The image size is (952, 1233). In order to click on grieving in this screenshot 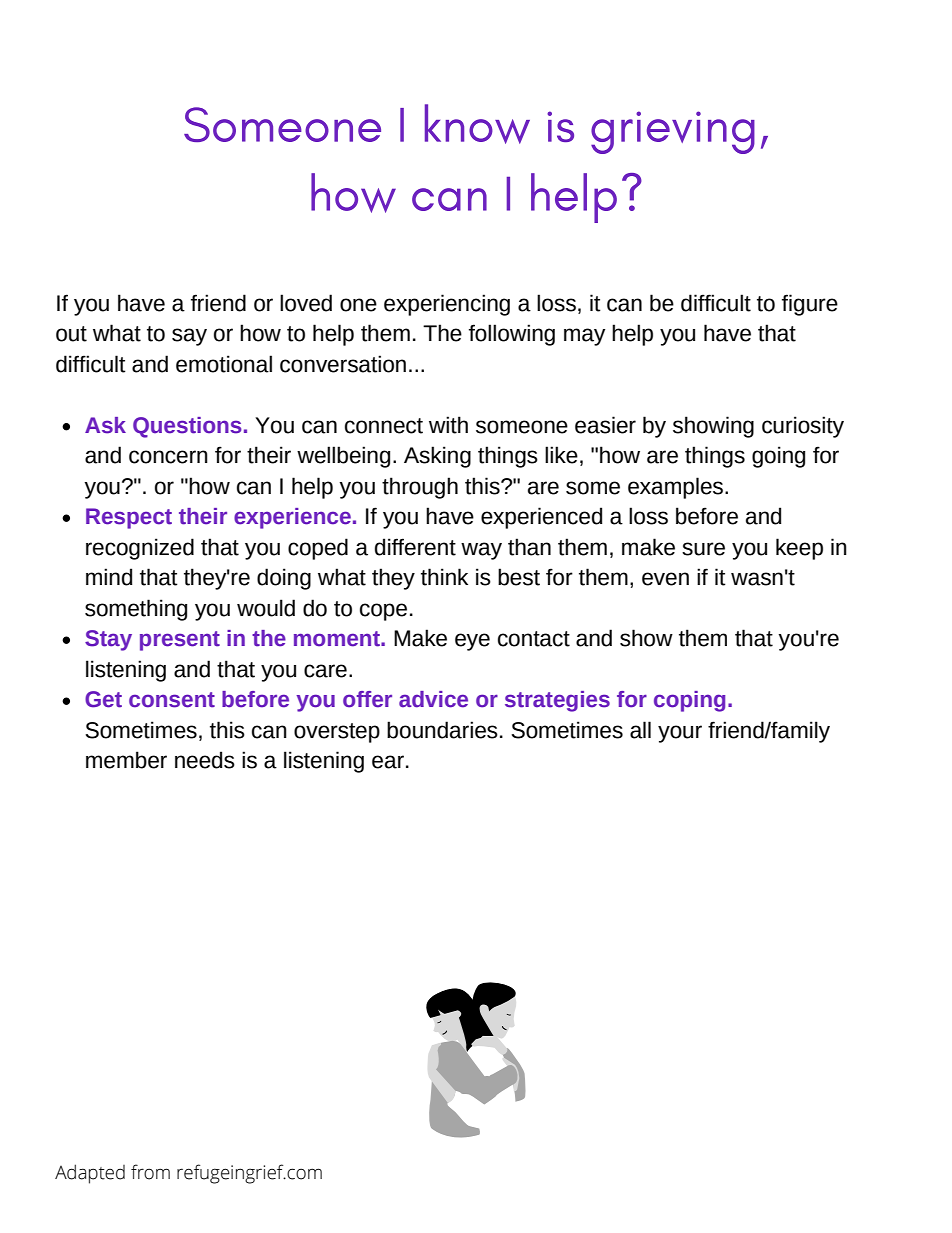, I will do `click(673, 132)`.
